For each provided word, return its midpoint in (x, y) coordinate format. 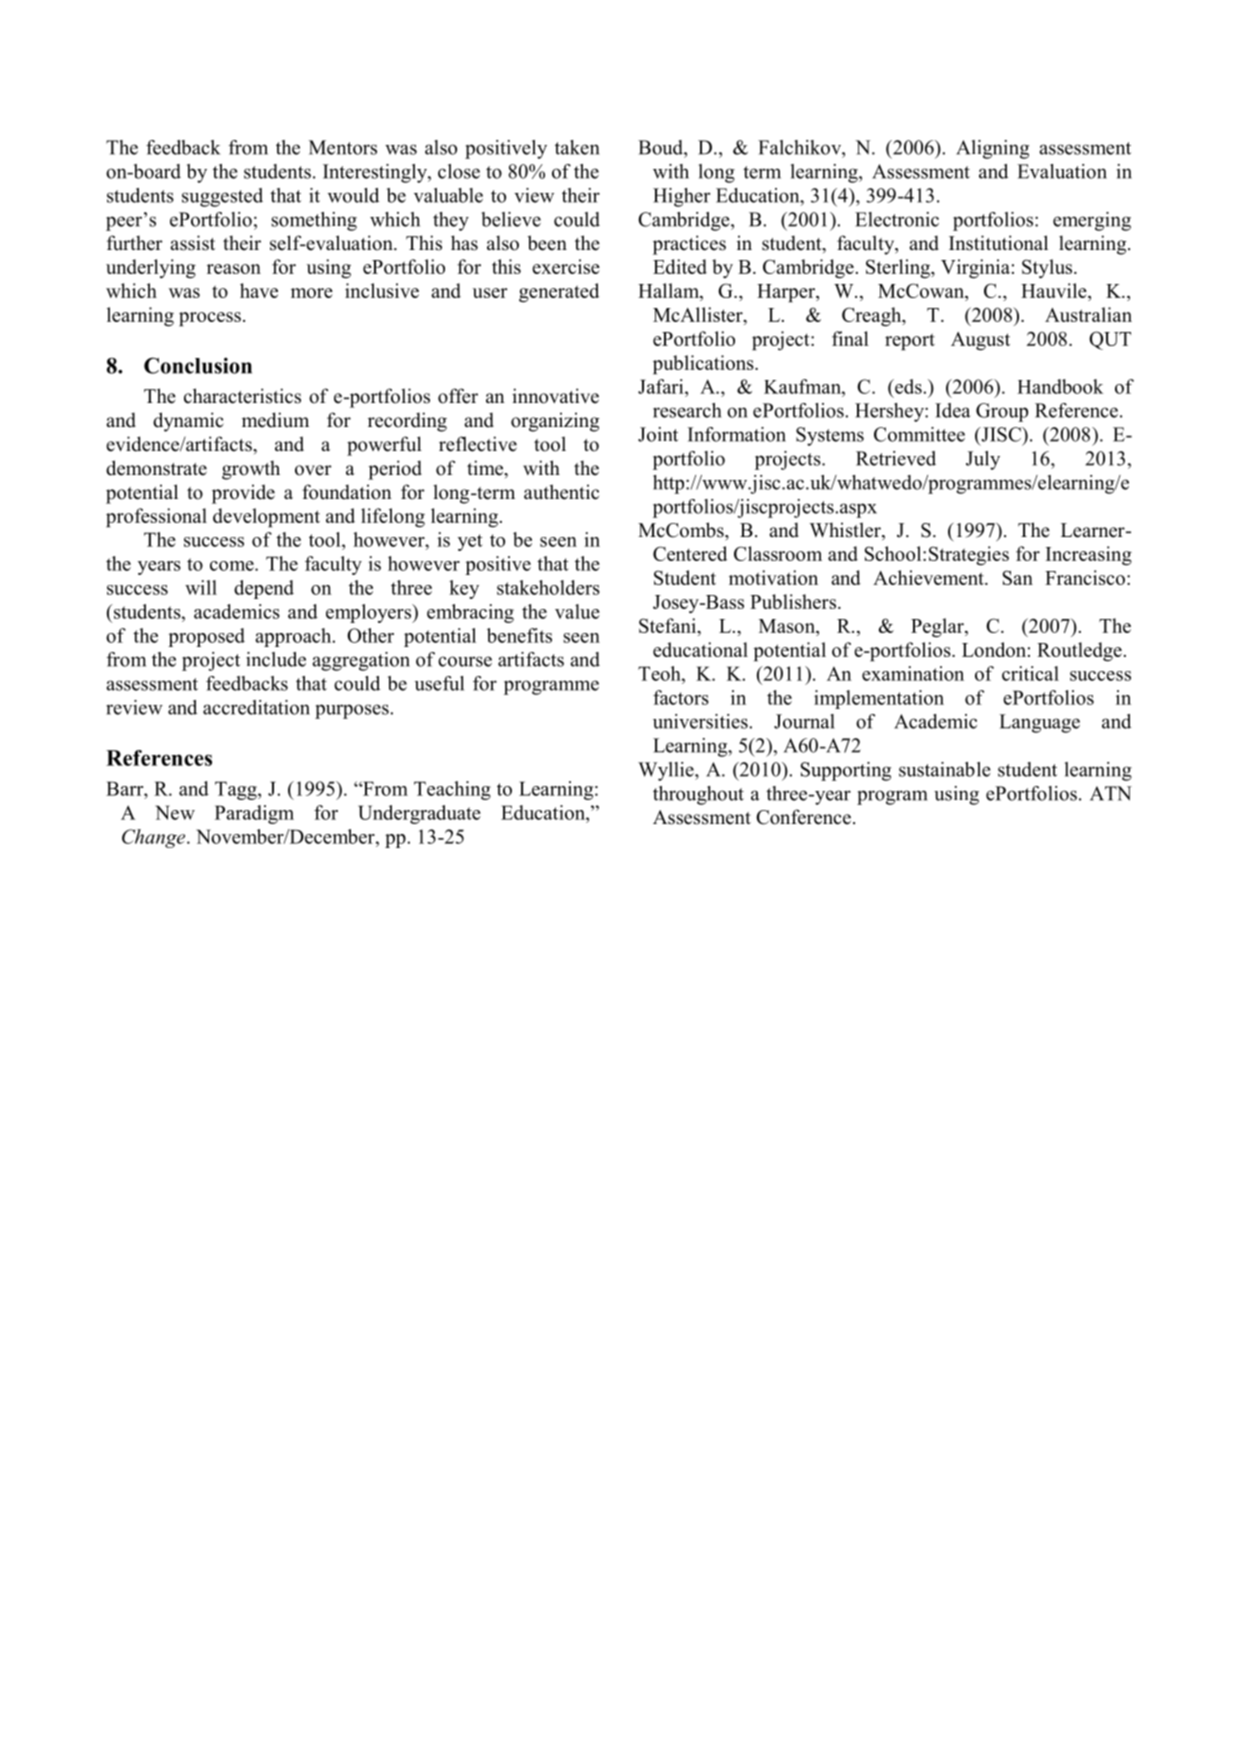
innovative (555, 396)
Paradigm (254, 814)
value (577, 611)
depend (264, 589)
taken (577, 147)
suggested (222, 197)
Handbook (1060, 386)
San (1018, 577)
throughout (698, 795)
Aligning (992, 149)
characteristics (242, 396)
